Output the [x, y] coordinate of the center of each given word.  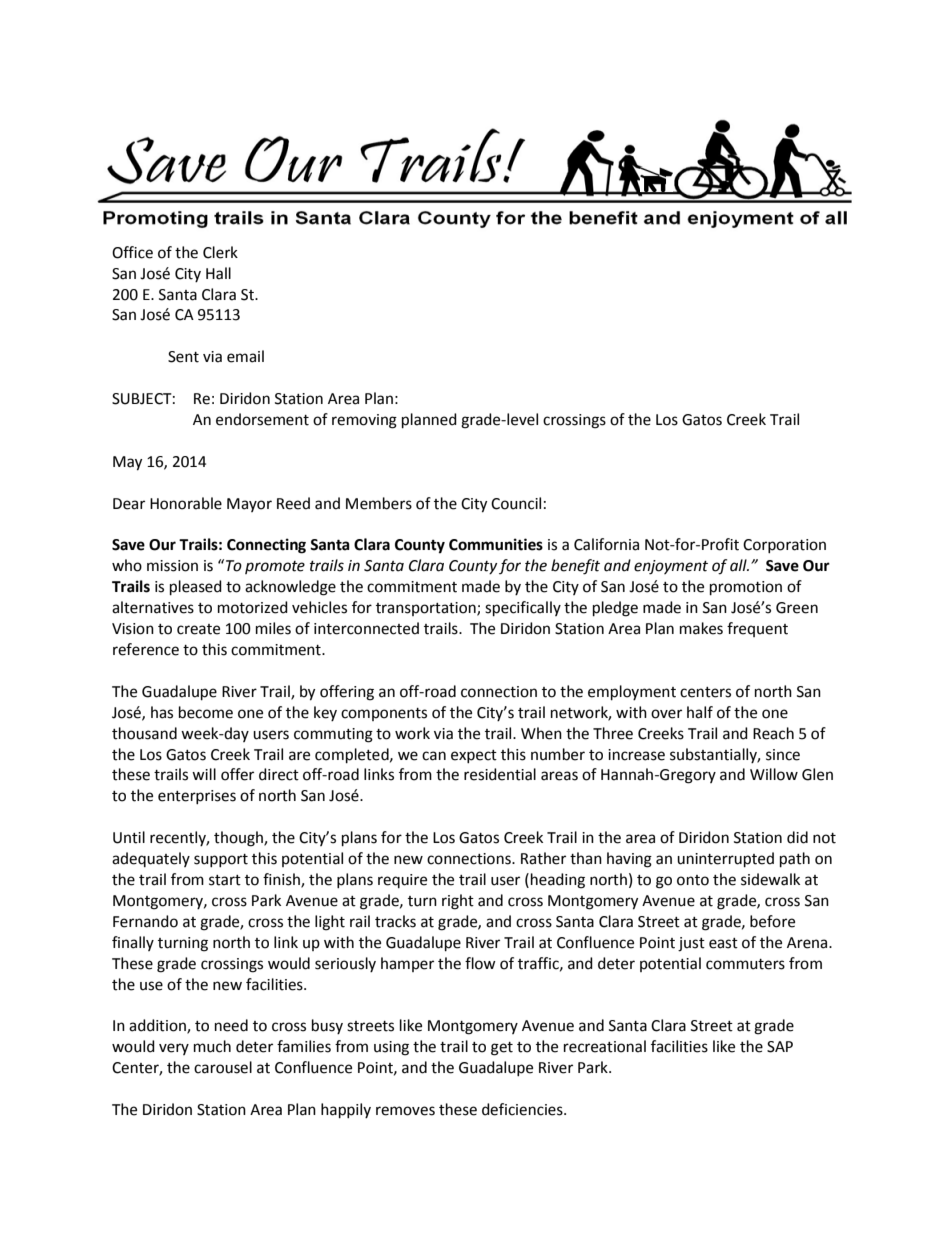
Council [516, 503]
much [212, 1046]
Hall [218, 273]
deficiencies [523, 1109]
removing [364, 421]
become [206, 712]
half [700, 712]
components [384, 714]
